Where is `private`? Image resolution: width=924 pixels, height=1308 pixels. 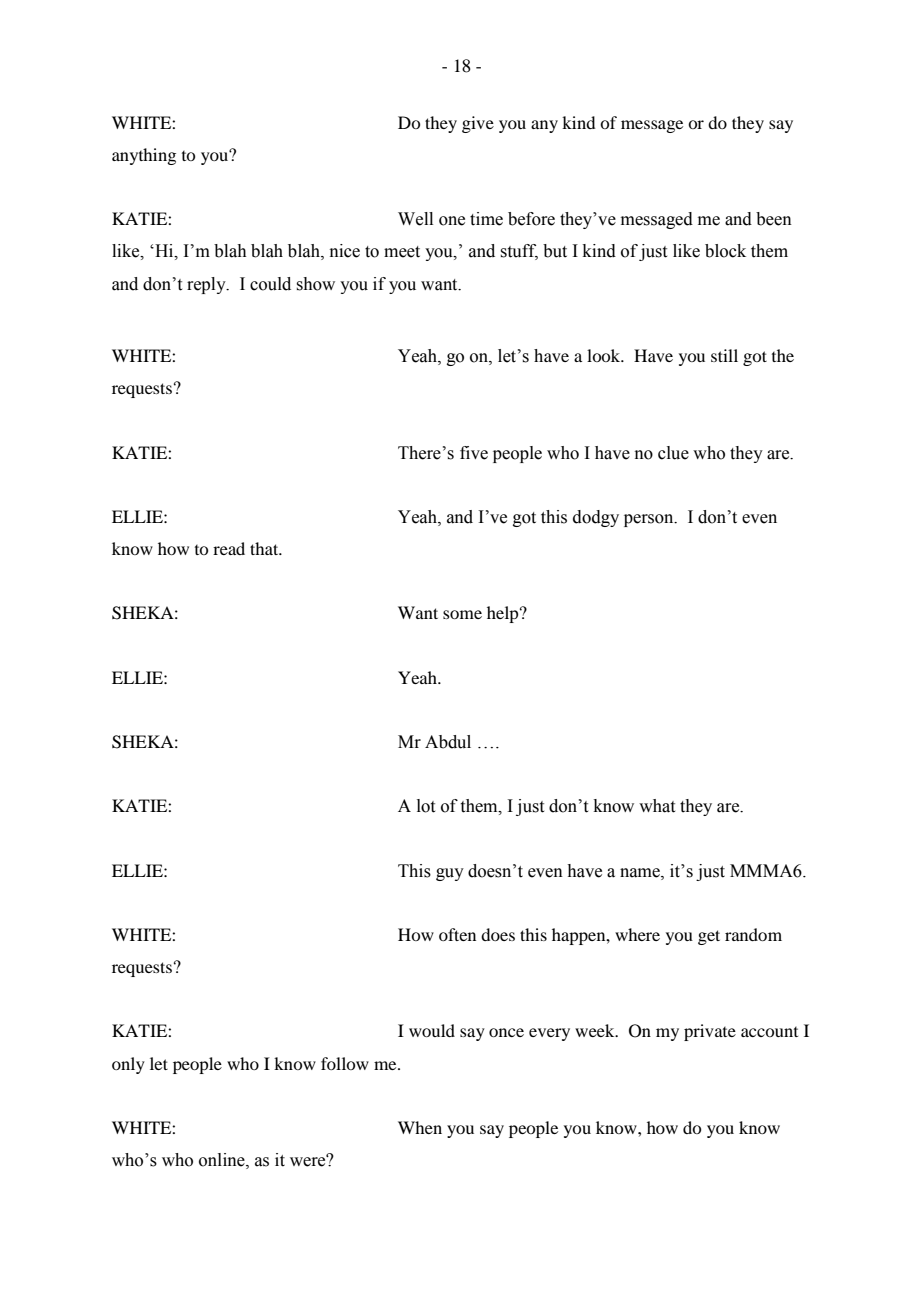 private is located at coordinates (710, 1032).
